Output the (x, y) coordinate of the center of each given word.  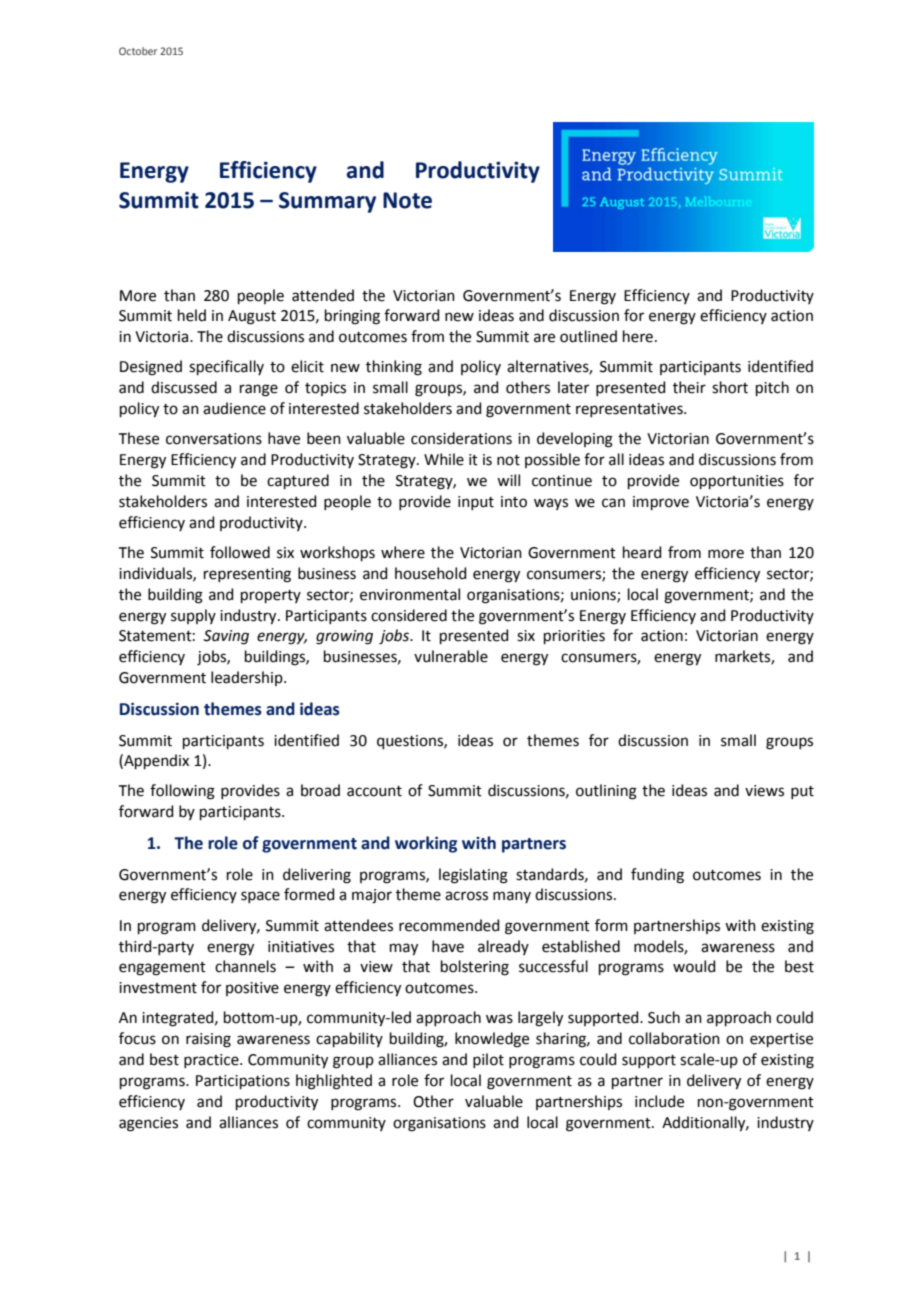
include (659, 1101)
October (138, 51)
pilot (488, 1060)
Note (407, 200)
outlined (588, 336)
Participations (243, 1082)
